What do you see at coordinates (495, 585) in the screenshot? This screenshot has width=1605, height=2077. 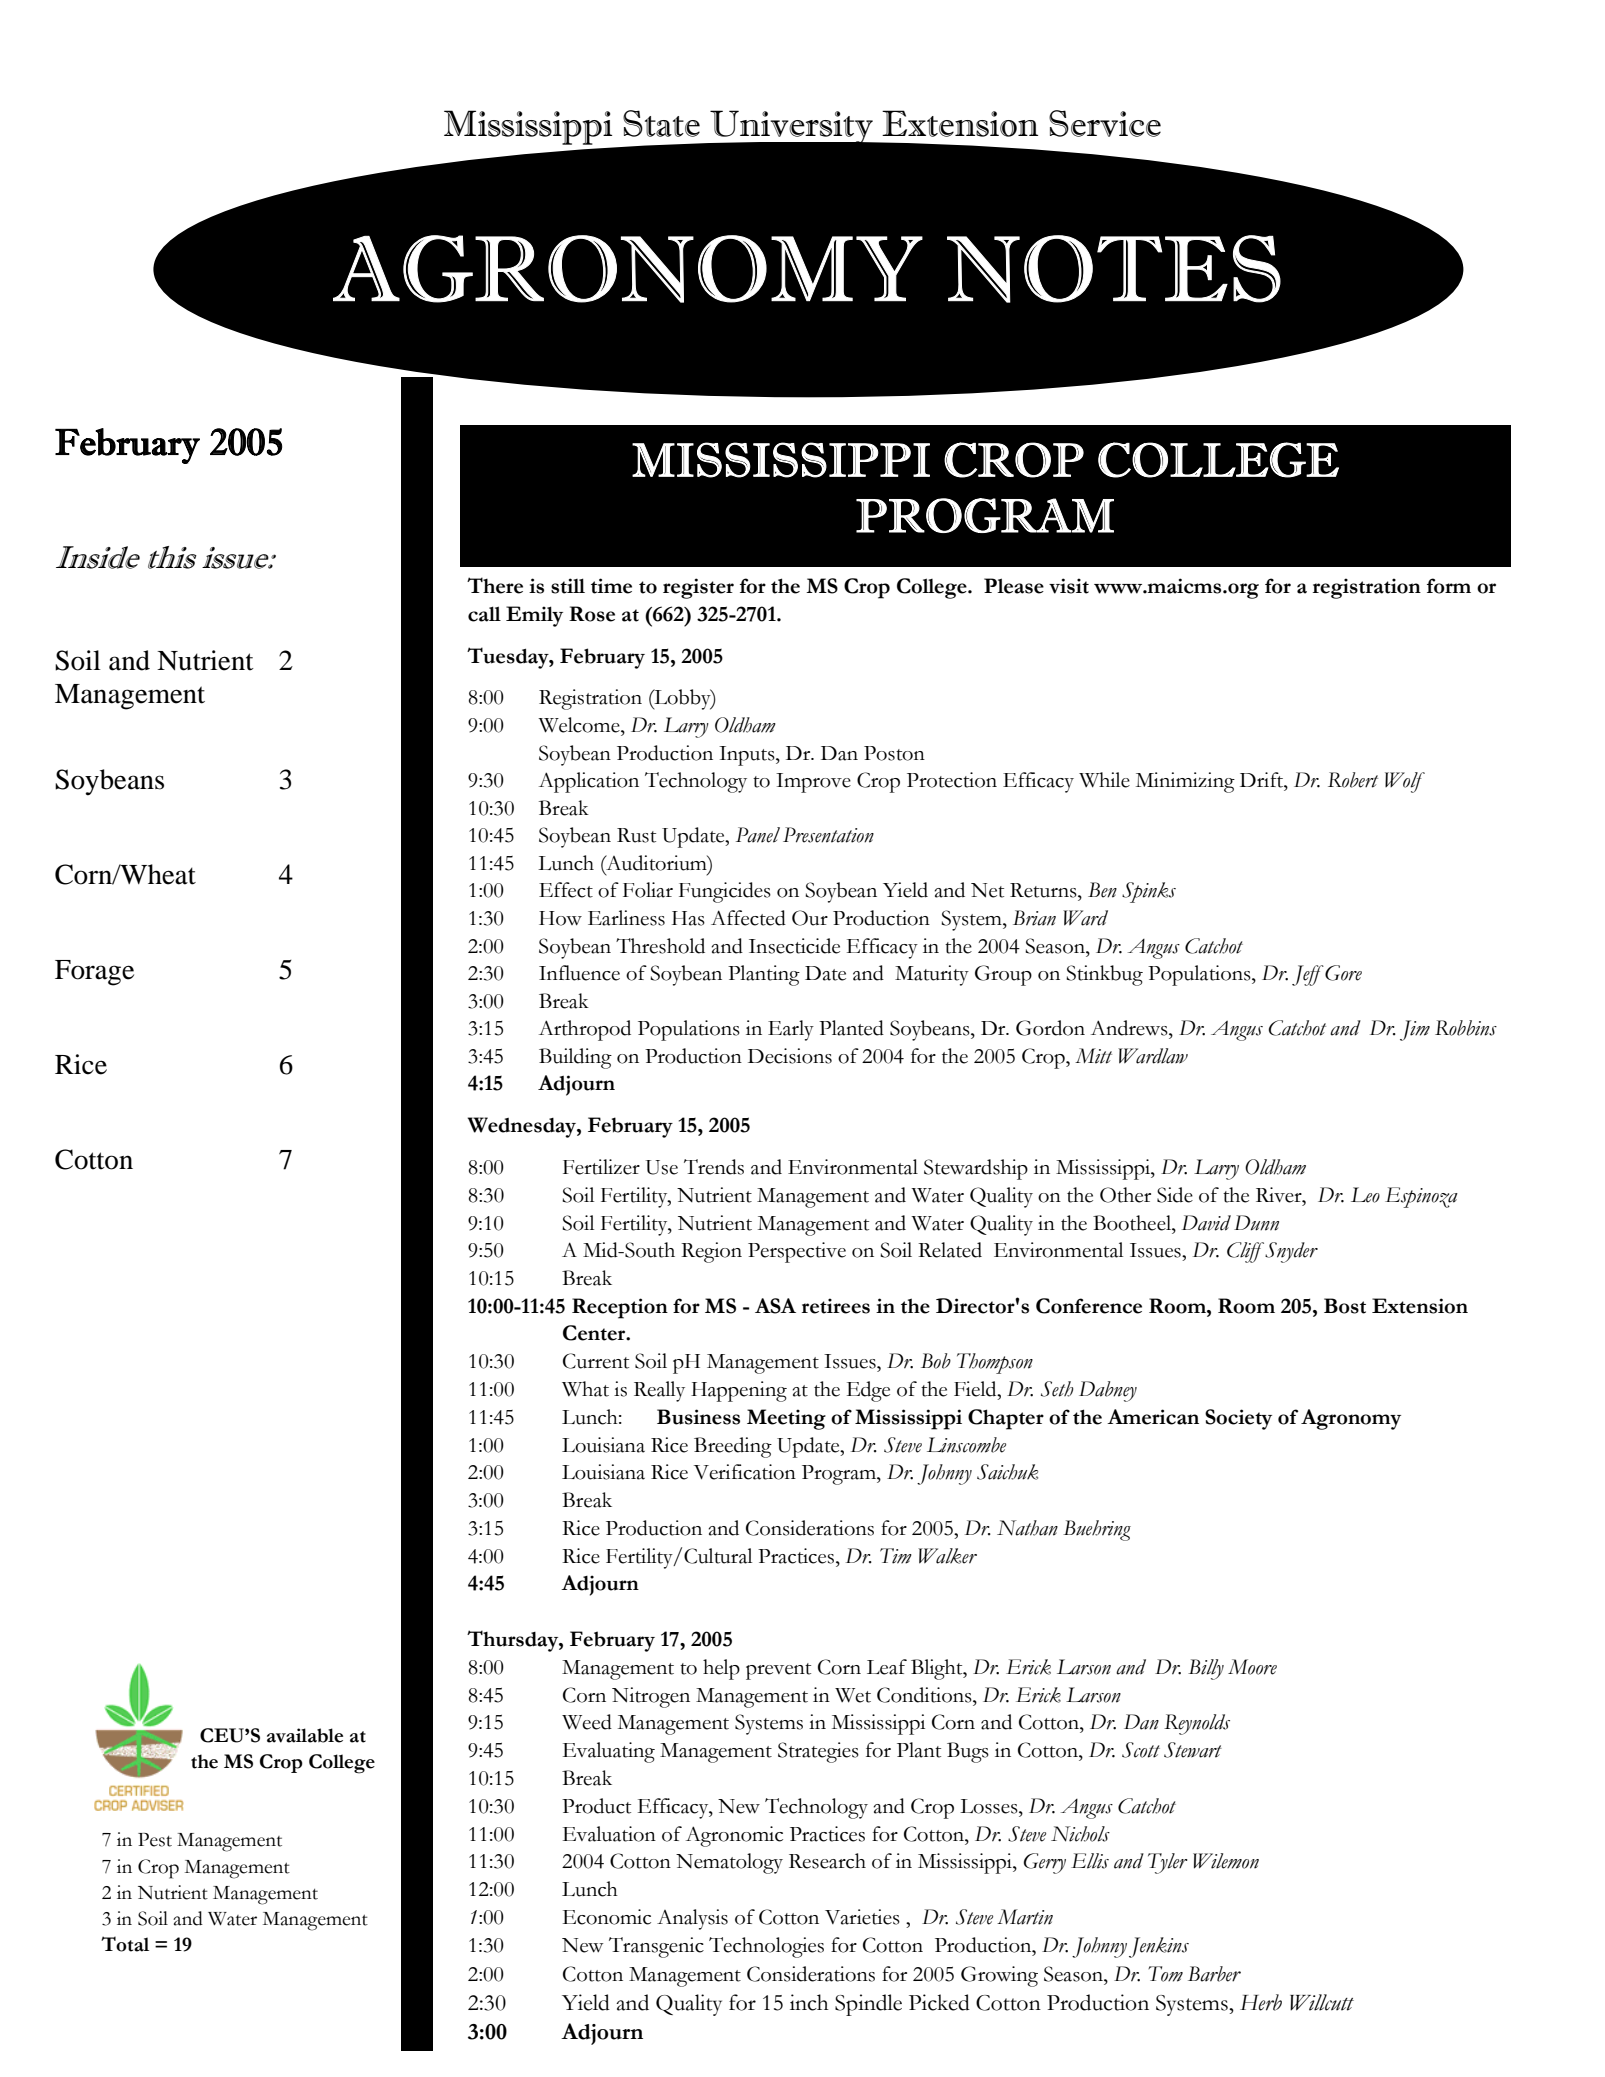 I see `There` at bounding box center [495, 585].
